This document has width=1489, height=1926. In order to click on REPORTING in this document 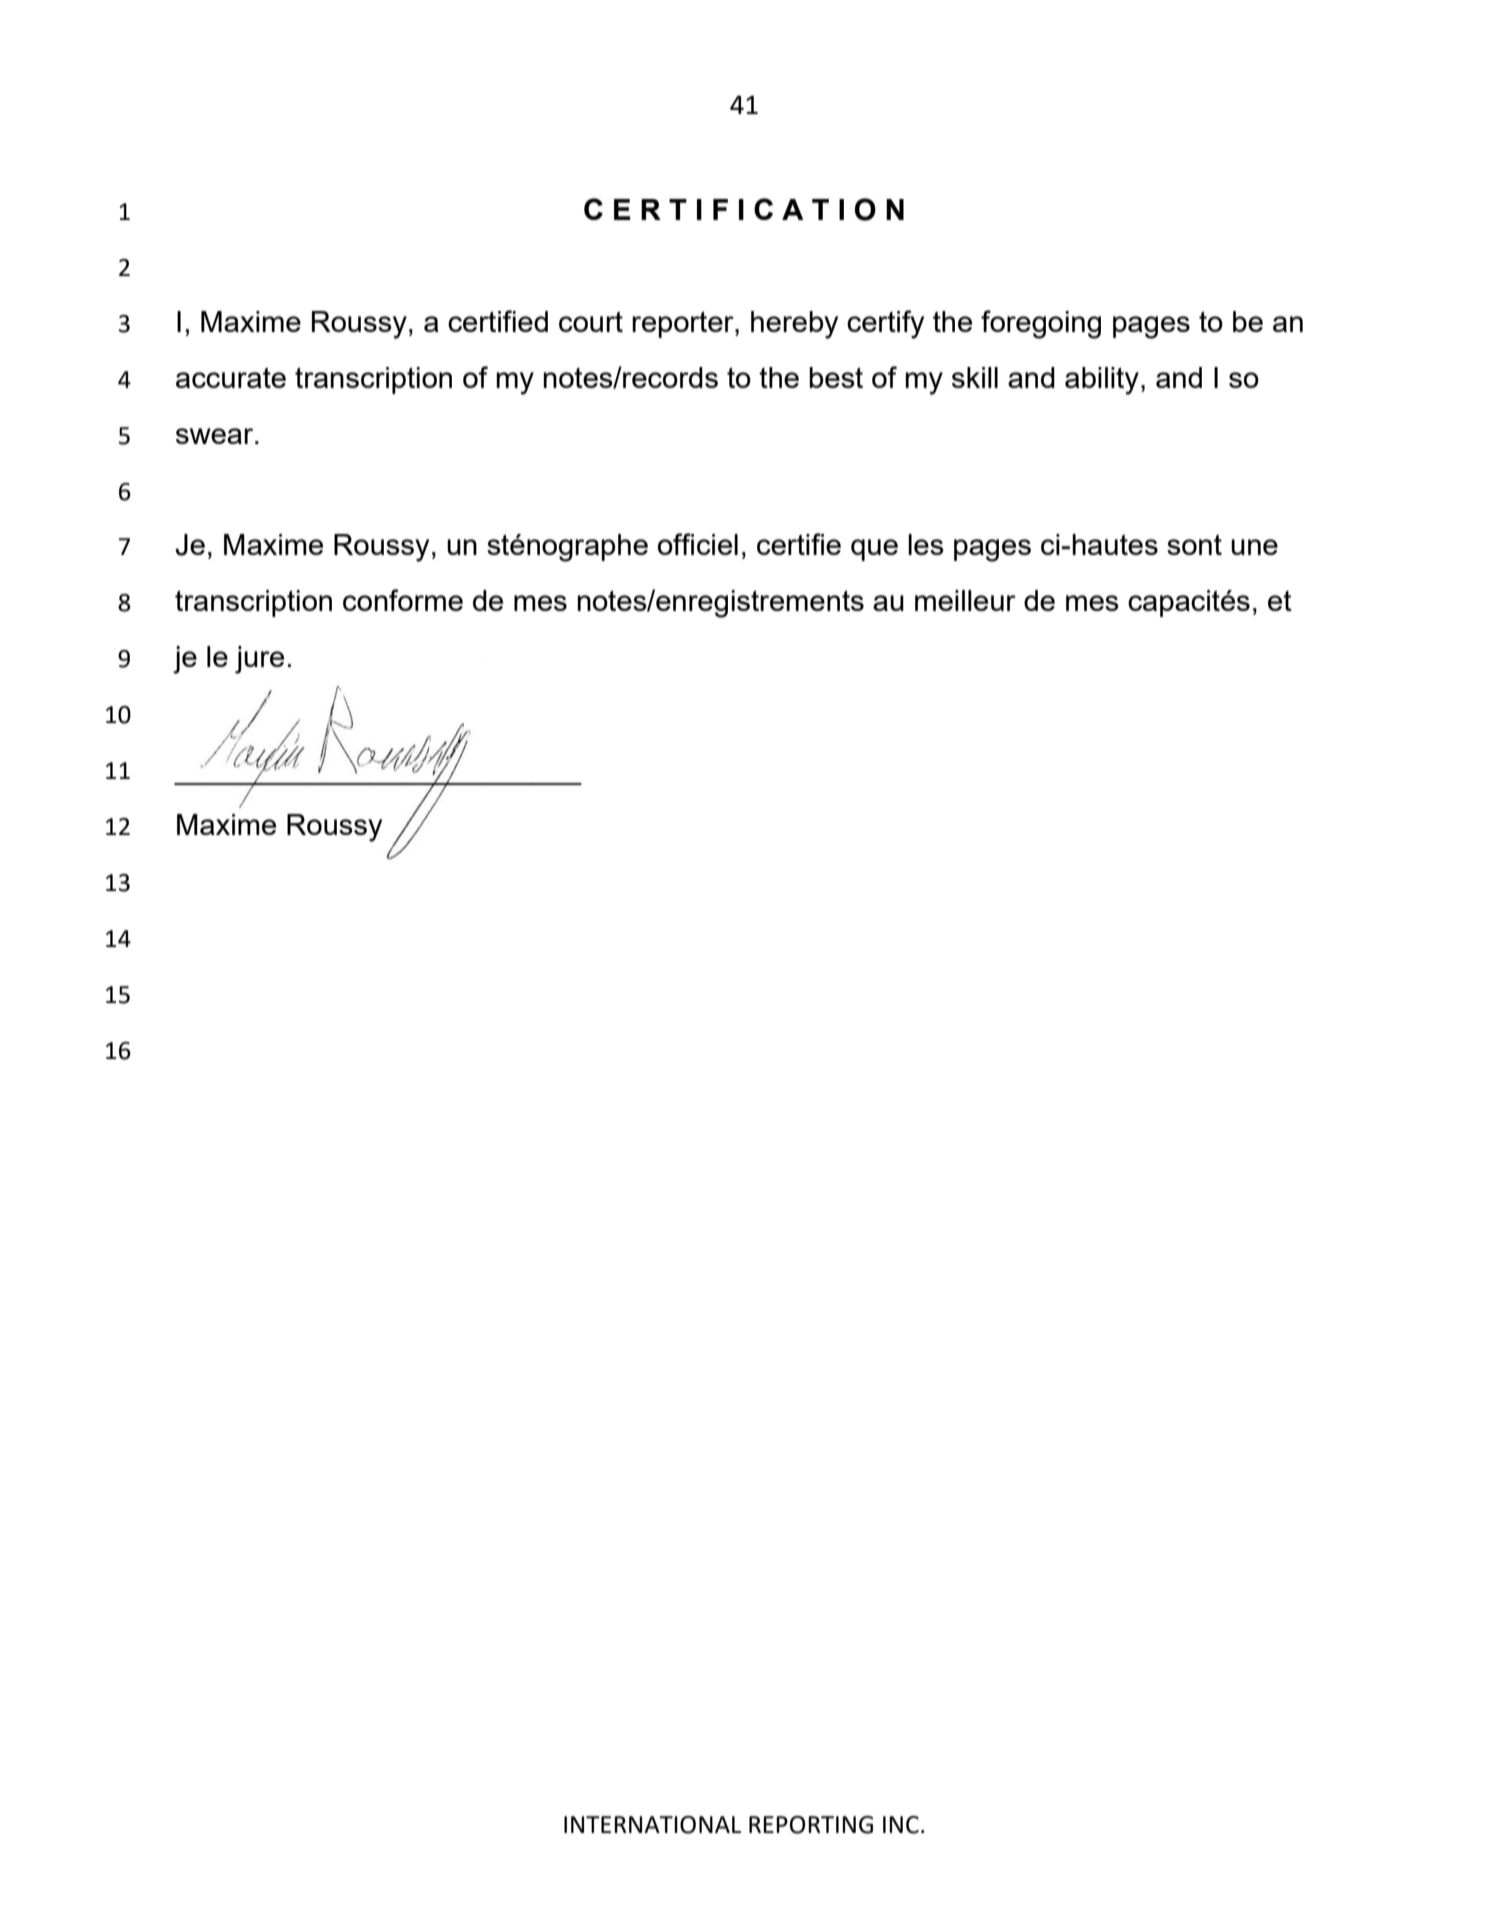, I will do `click(811, 1825)`.
